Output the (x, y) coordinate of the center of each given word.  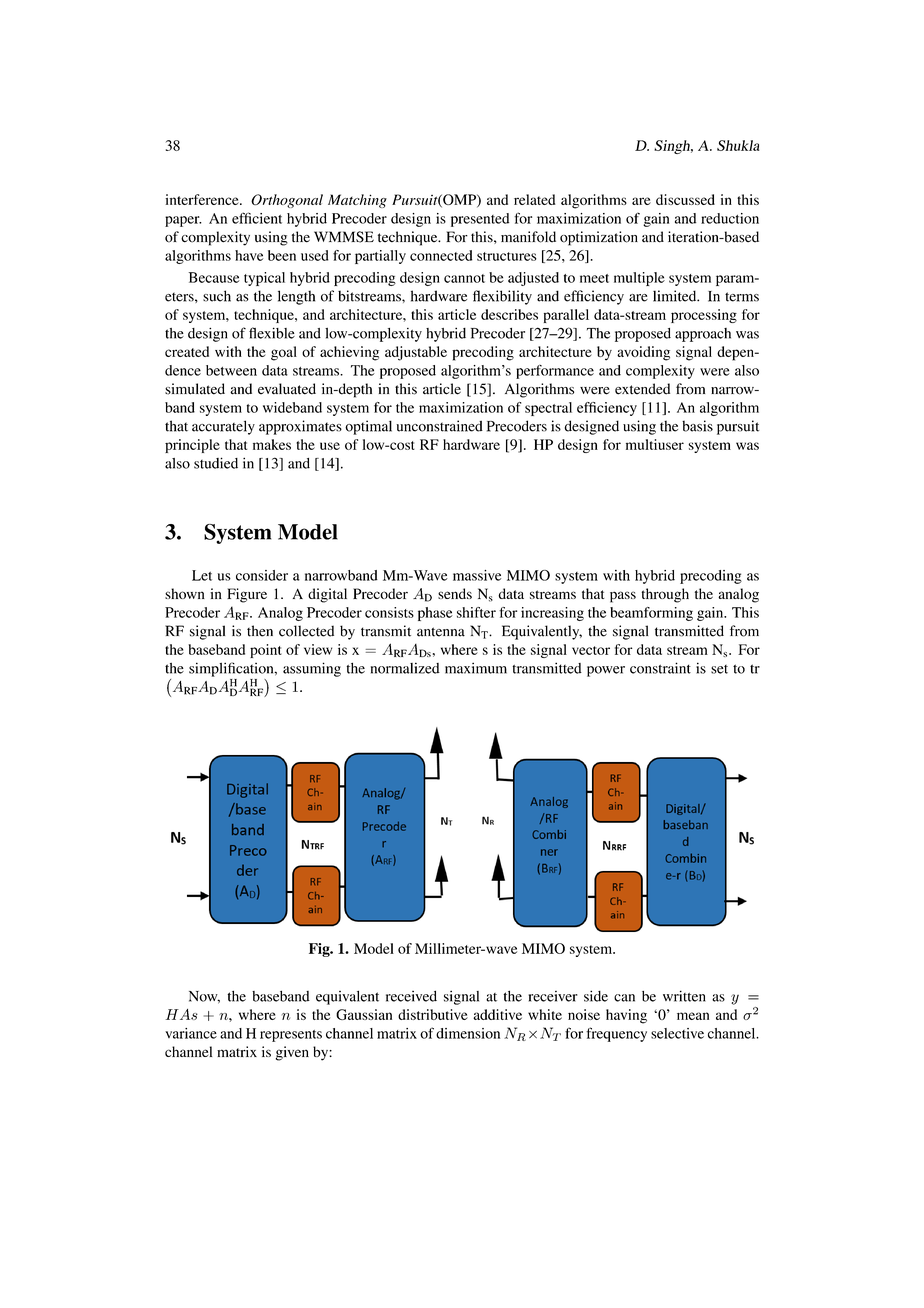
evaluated (287, 389)
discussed (685, 199)
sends (455, 593)
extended (642, 389)
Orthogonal (287, 201)
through (665, 595)
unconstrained (439, 426)
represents (291, 1036)
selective (677, 1033)
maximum (476, 668)
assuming (312, 669)
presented (480, 220)
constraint (660, 668)
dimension (468, 1033)
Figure (247, 595)
